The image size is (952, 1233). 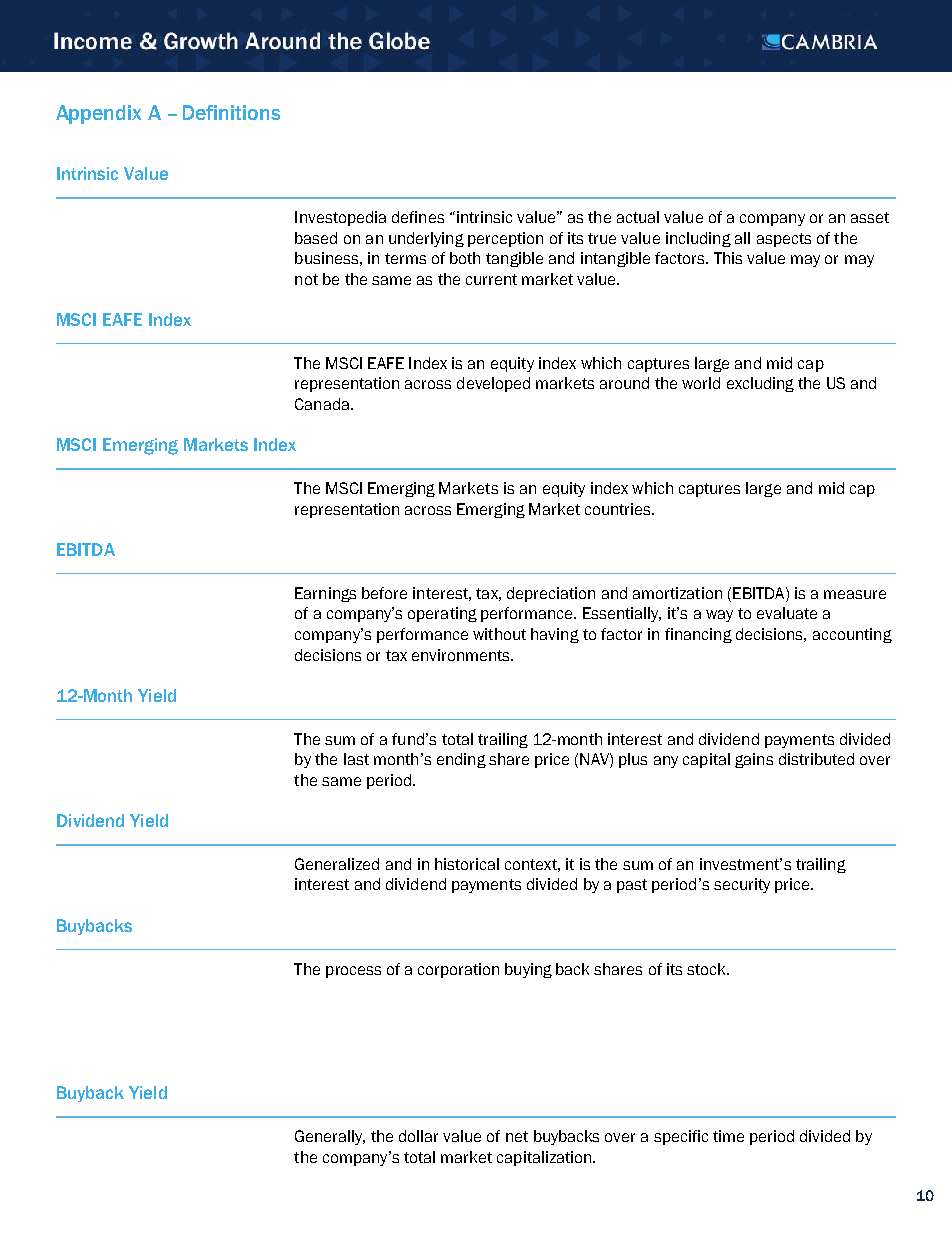 What do you see at coordinates (787, 613) in the screenshot?
I see `evaluate` at bounding box center [787, 613].
